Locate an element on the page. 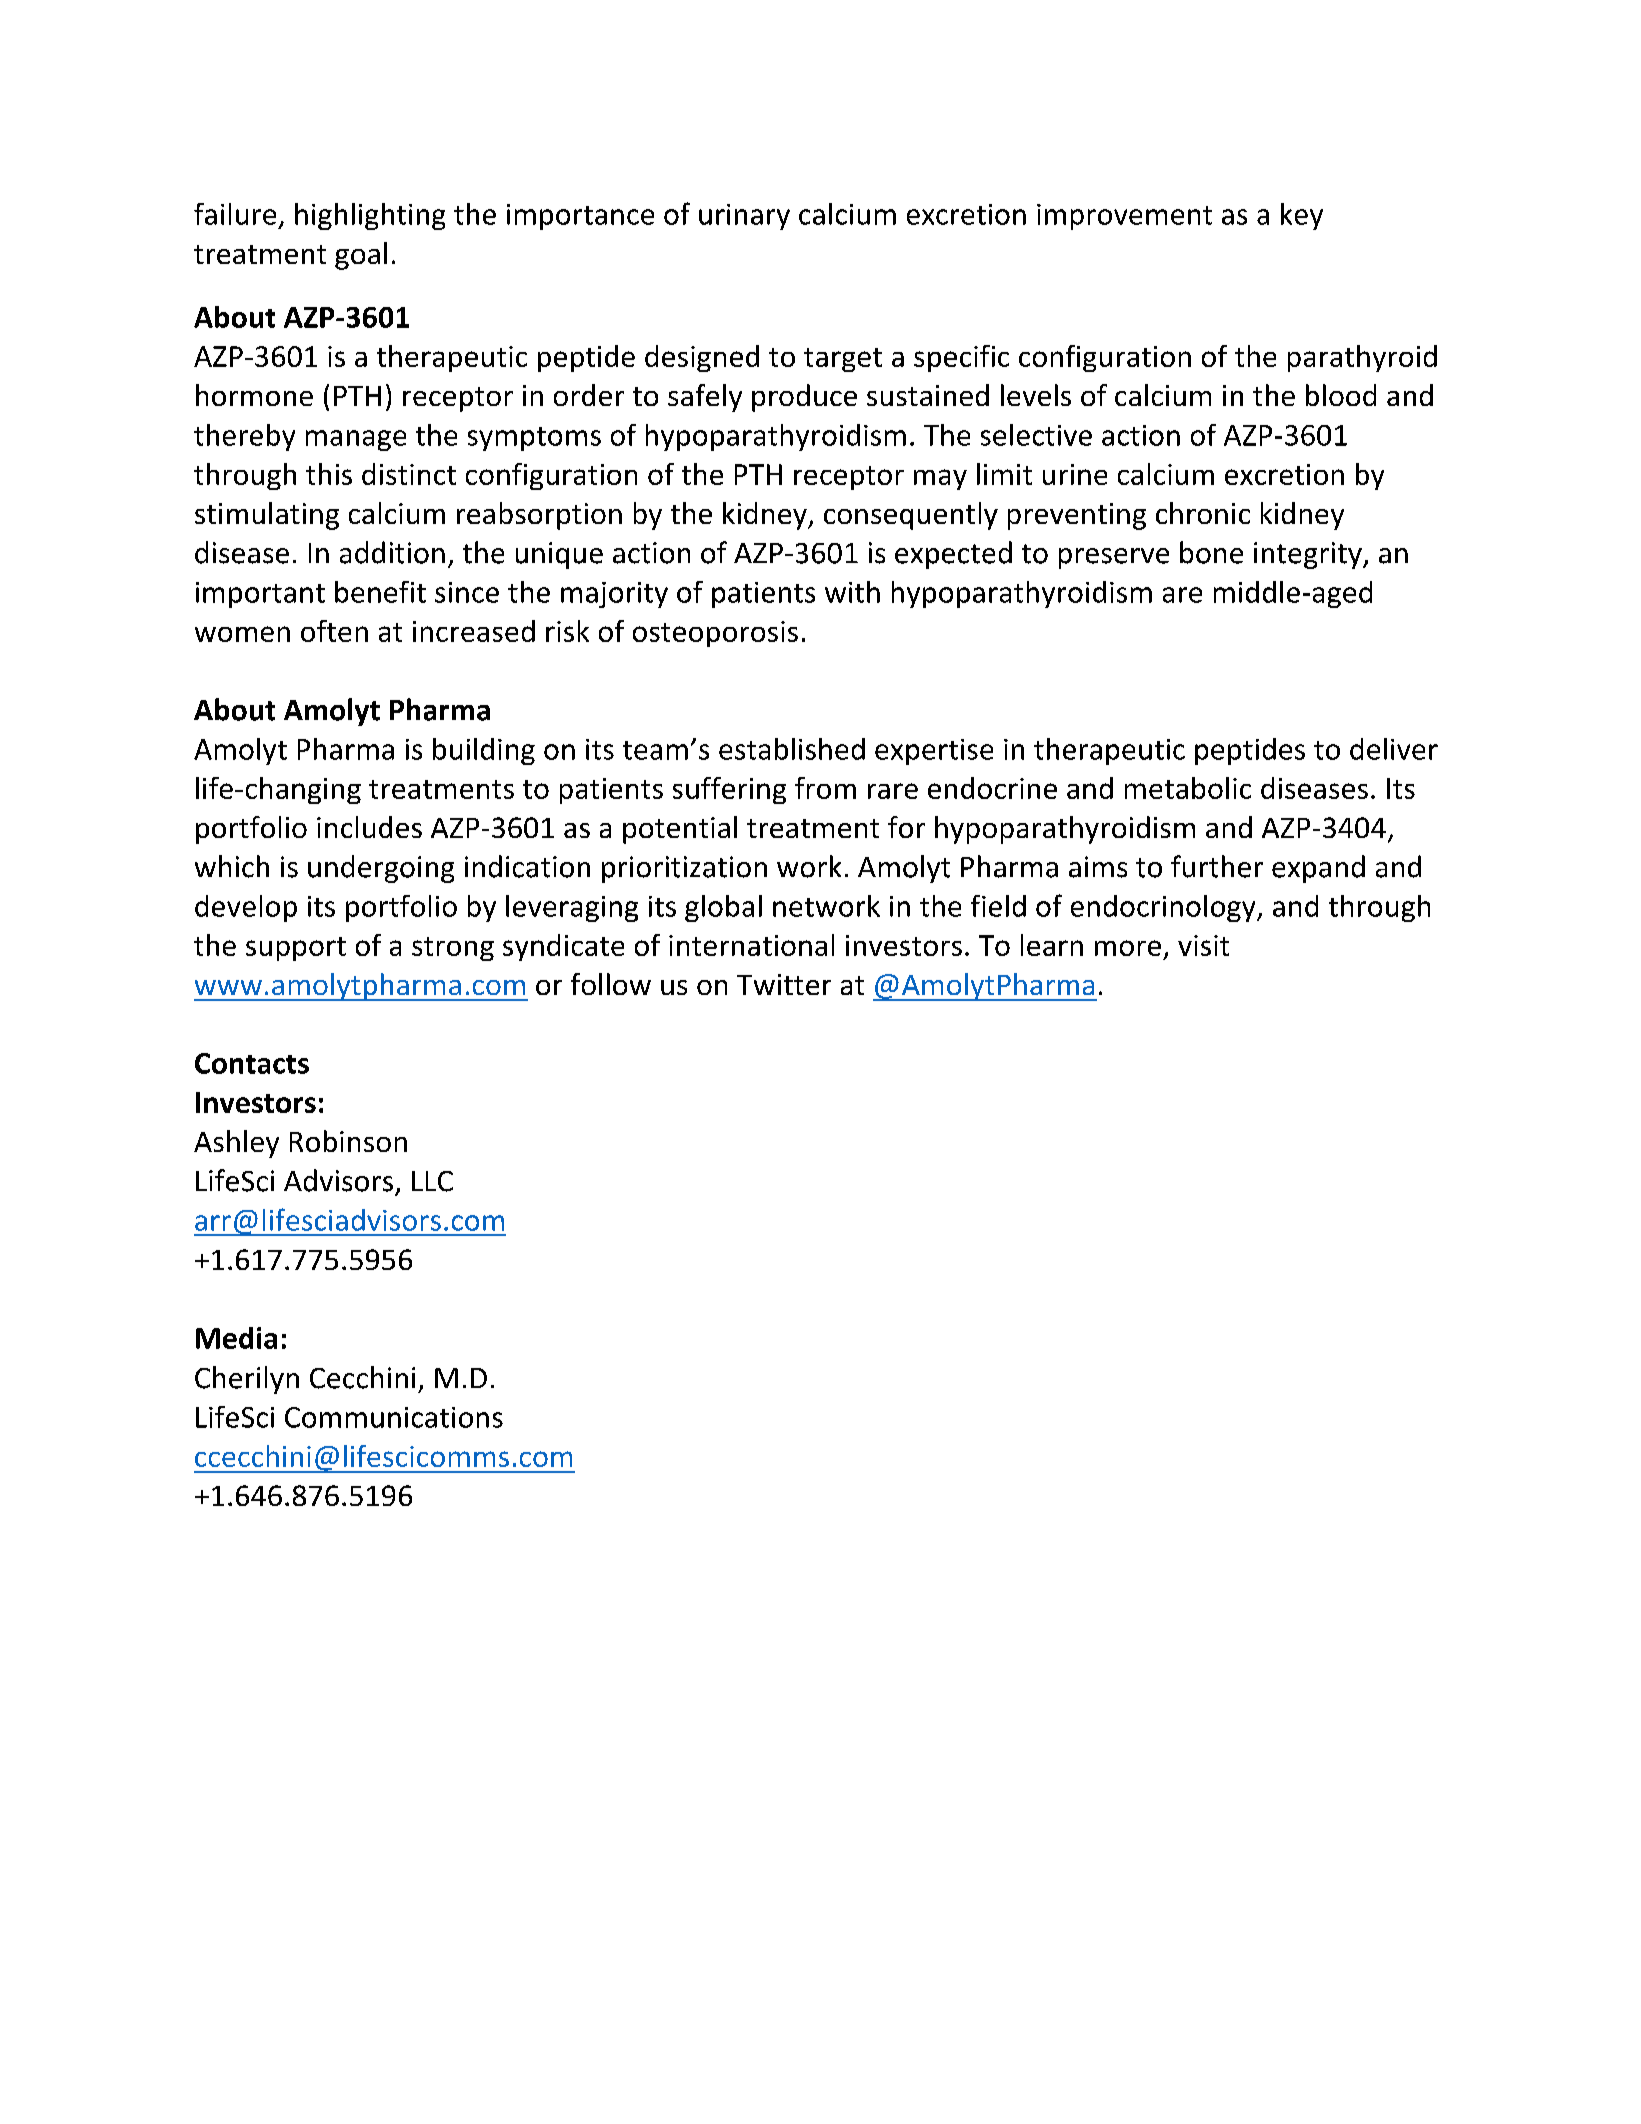 This page has height=2124, width=1641. from is located at coordinates (825, 788).
